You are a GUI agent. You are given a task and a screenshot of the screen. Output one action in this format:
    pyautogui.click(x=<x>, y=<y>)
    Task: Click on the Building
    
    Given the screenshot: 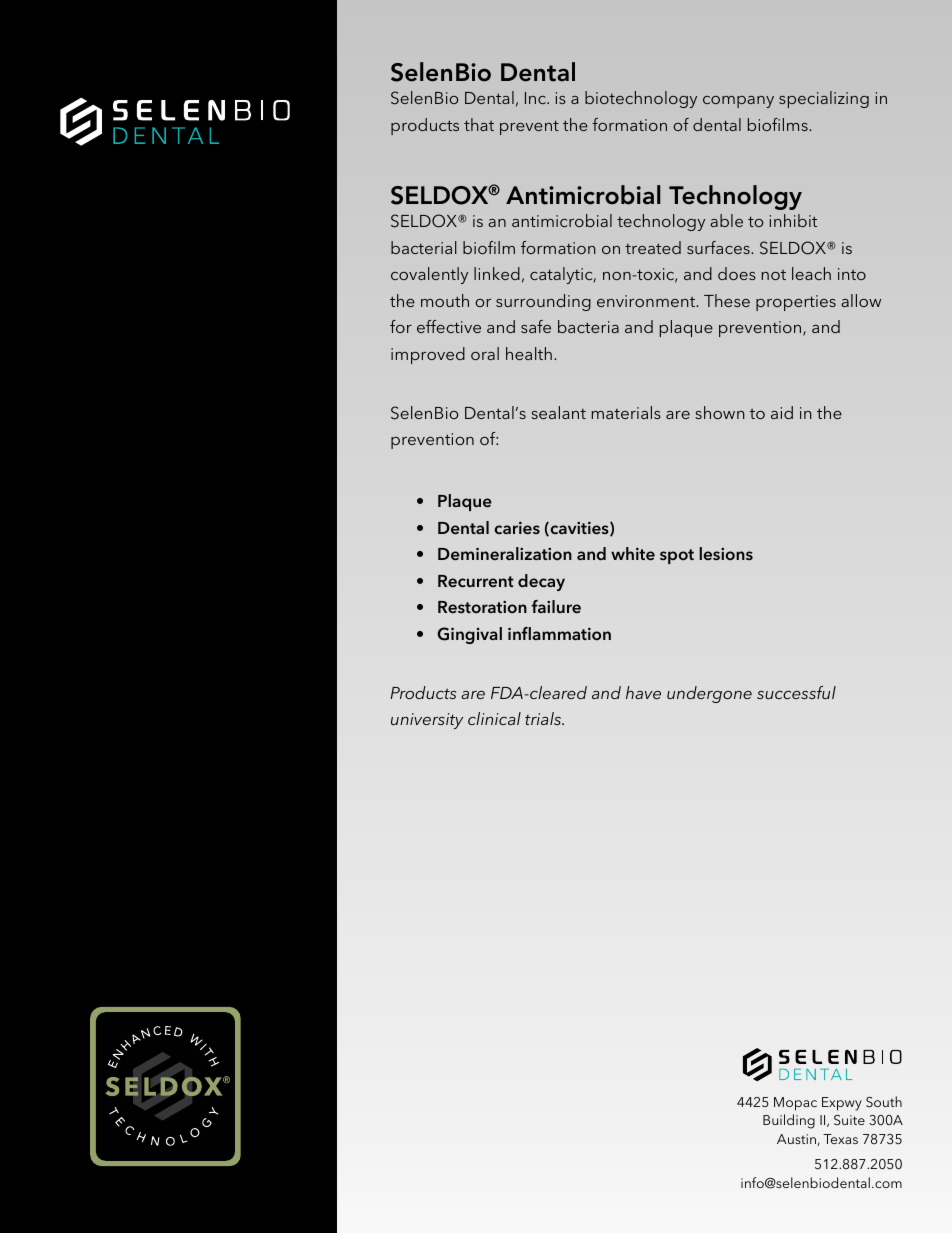 What is the action you would take?
    pyautogui.click(x=789, y=1121)
